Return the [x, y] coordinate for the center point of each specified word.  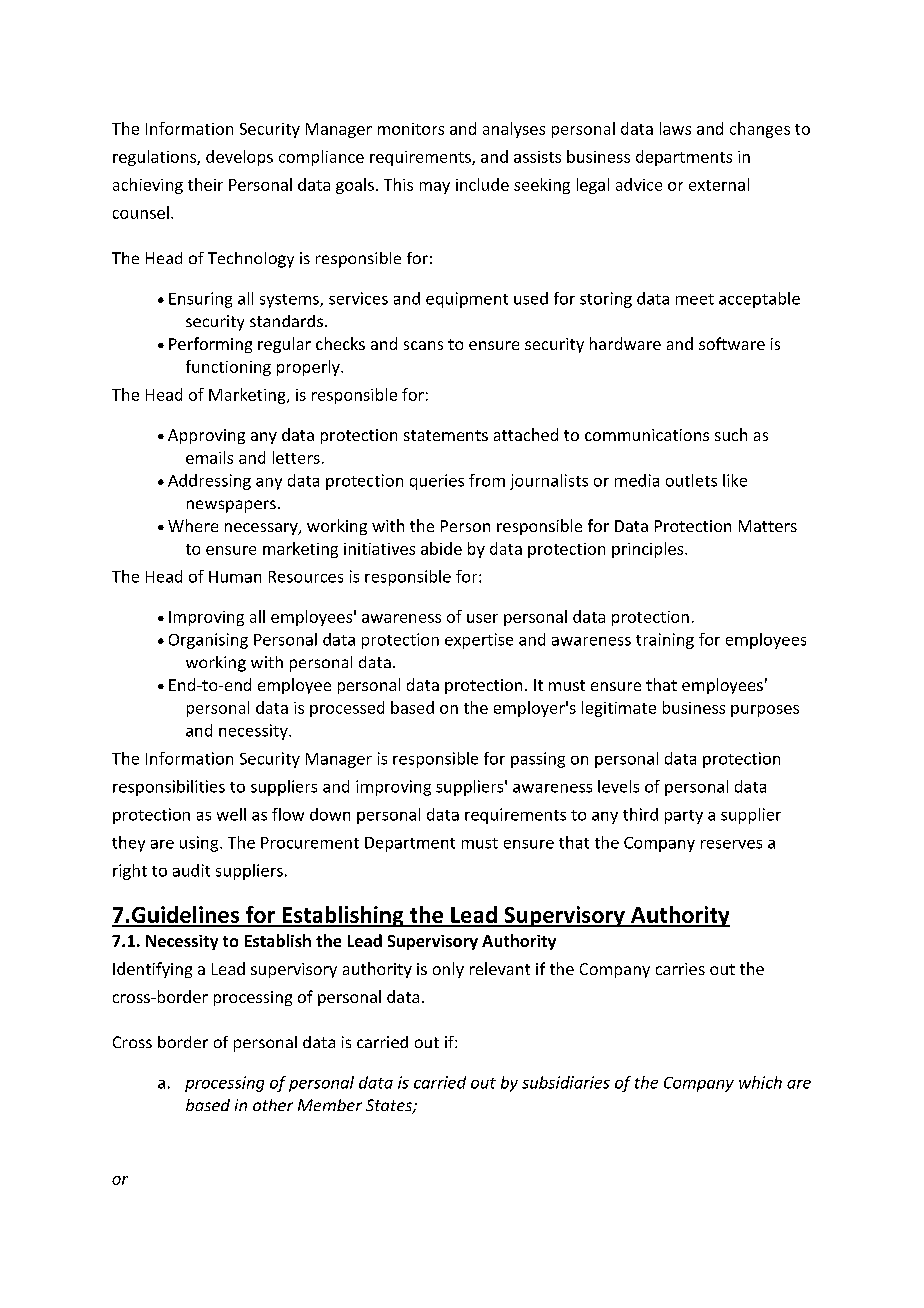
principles [649, 550]
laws [675, 128]
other [273, 1105]
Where [193, 525]
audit [191, 870]
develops [239, 158]
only [448, 970]
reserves [731, 844]
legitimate [619, 709]
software [732, 343]
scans [423, 345]
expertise [479, 641]
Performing [210, 345]
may [435, 188]
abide [441, 548]
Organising [208, 641]
